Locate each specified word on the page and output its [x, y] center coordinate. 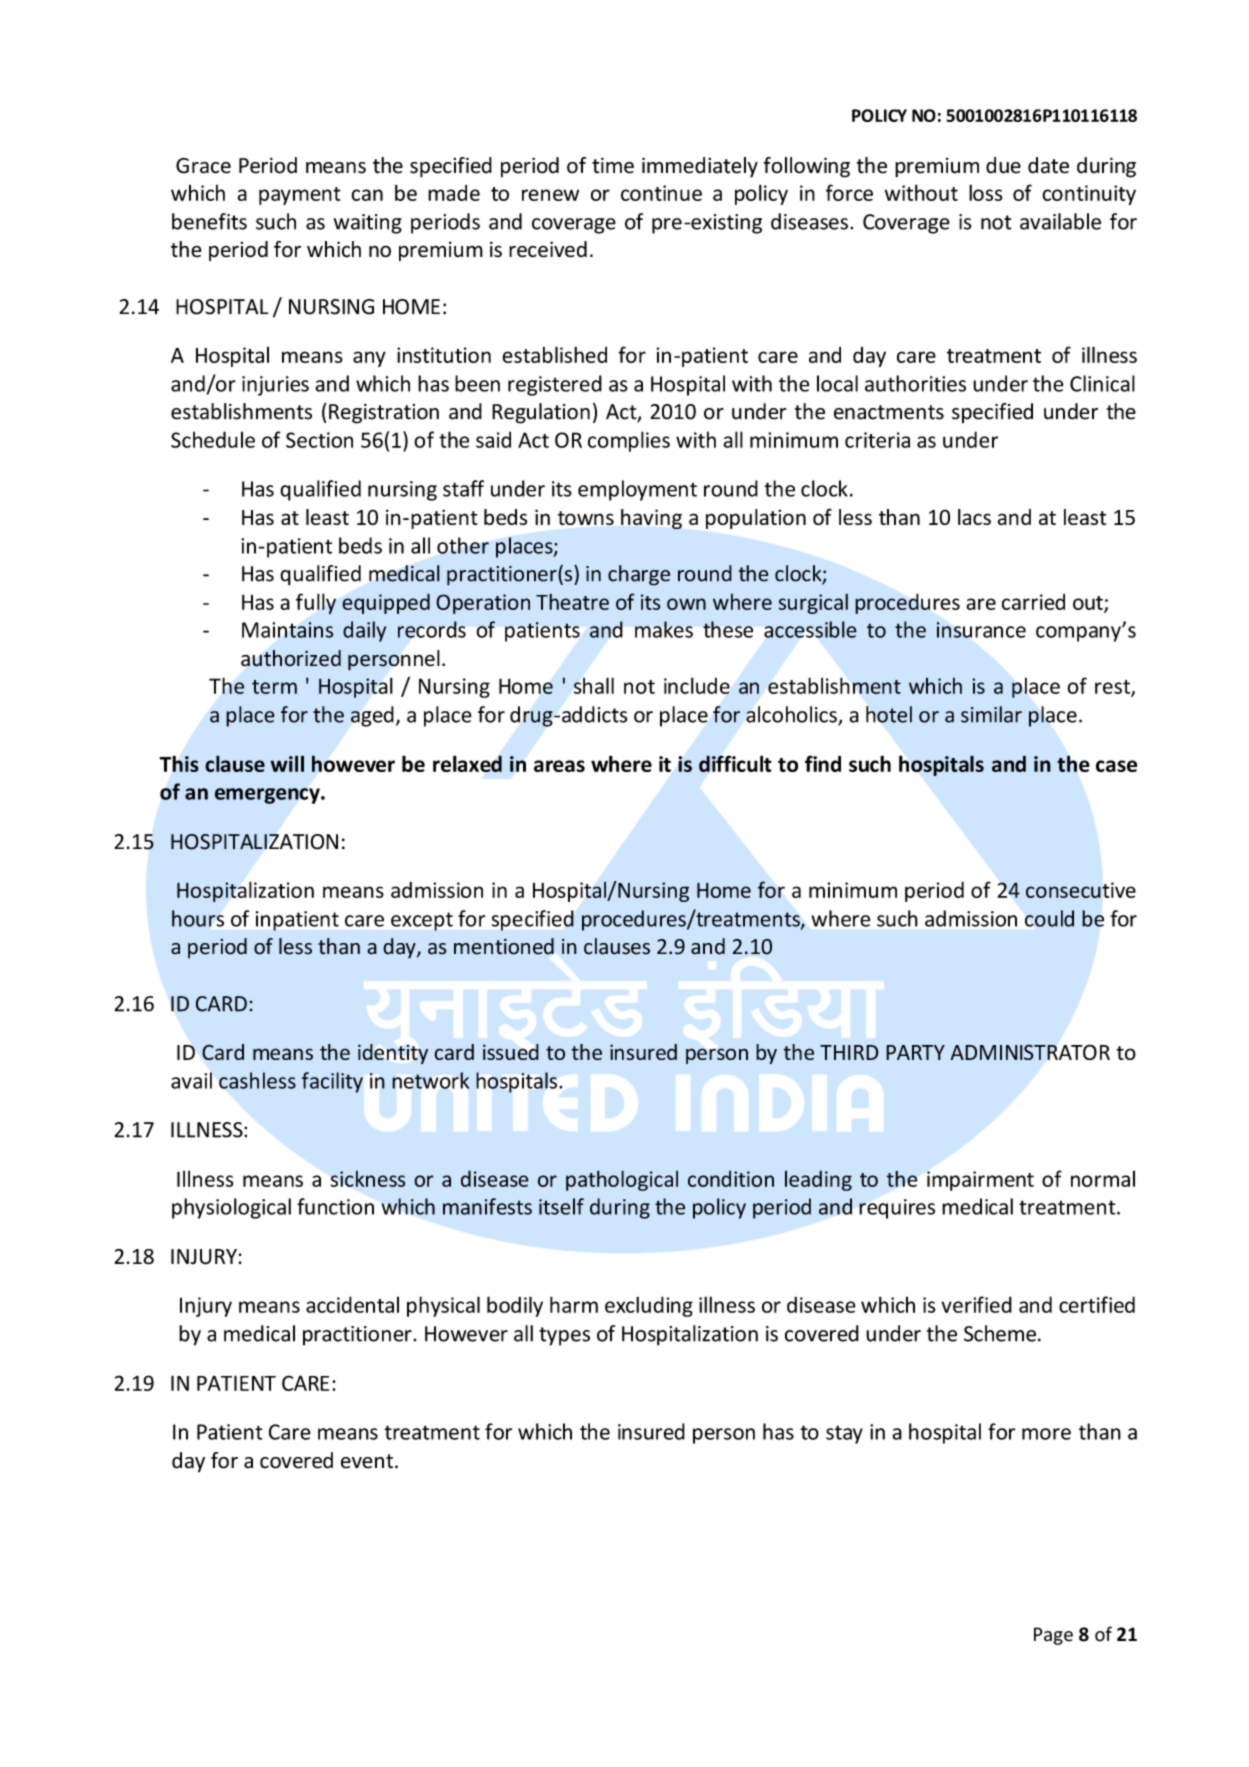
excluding [649, 1306]
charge [639, 575]
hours [198, 918]
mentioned [504, 946]
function [335, 1206]
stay [844, 1434]
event [368, 1461]
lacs [974, 517]
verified [976, 1304]
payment [300, 196]
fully [316, 603]
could [1049, 918]
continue [661, 193]
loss [986, 192]
